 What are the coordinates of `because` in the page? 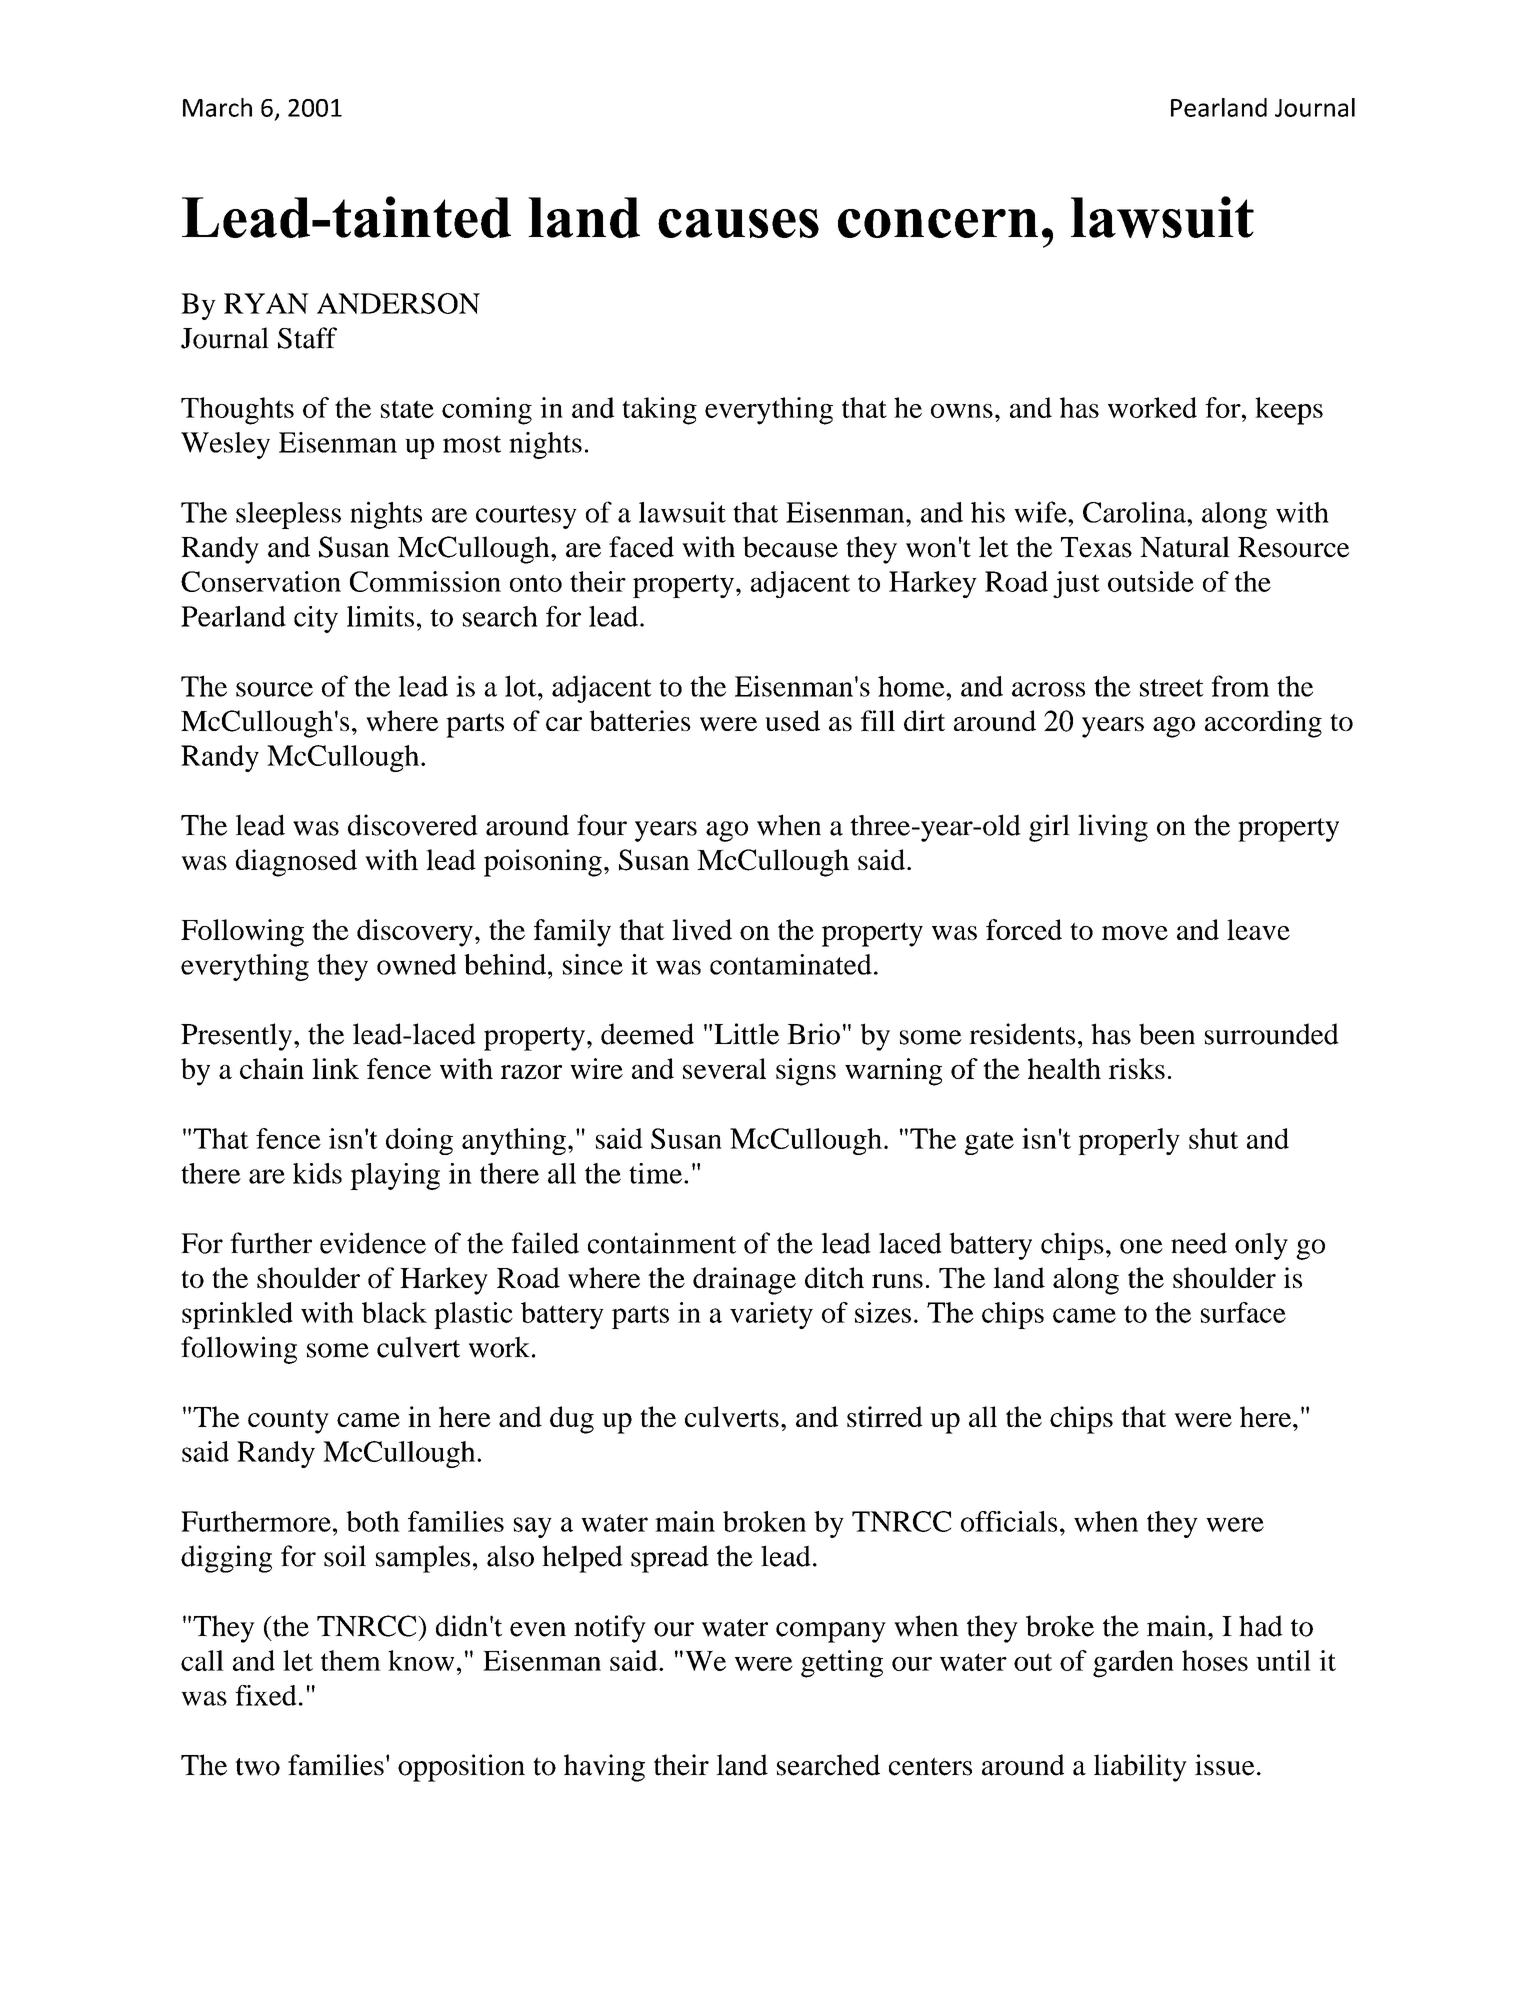 It's located at (790, 547).
